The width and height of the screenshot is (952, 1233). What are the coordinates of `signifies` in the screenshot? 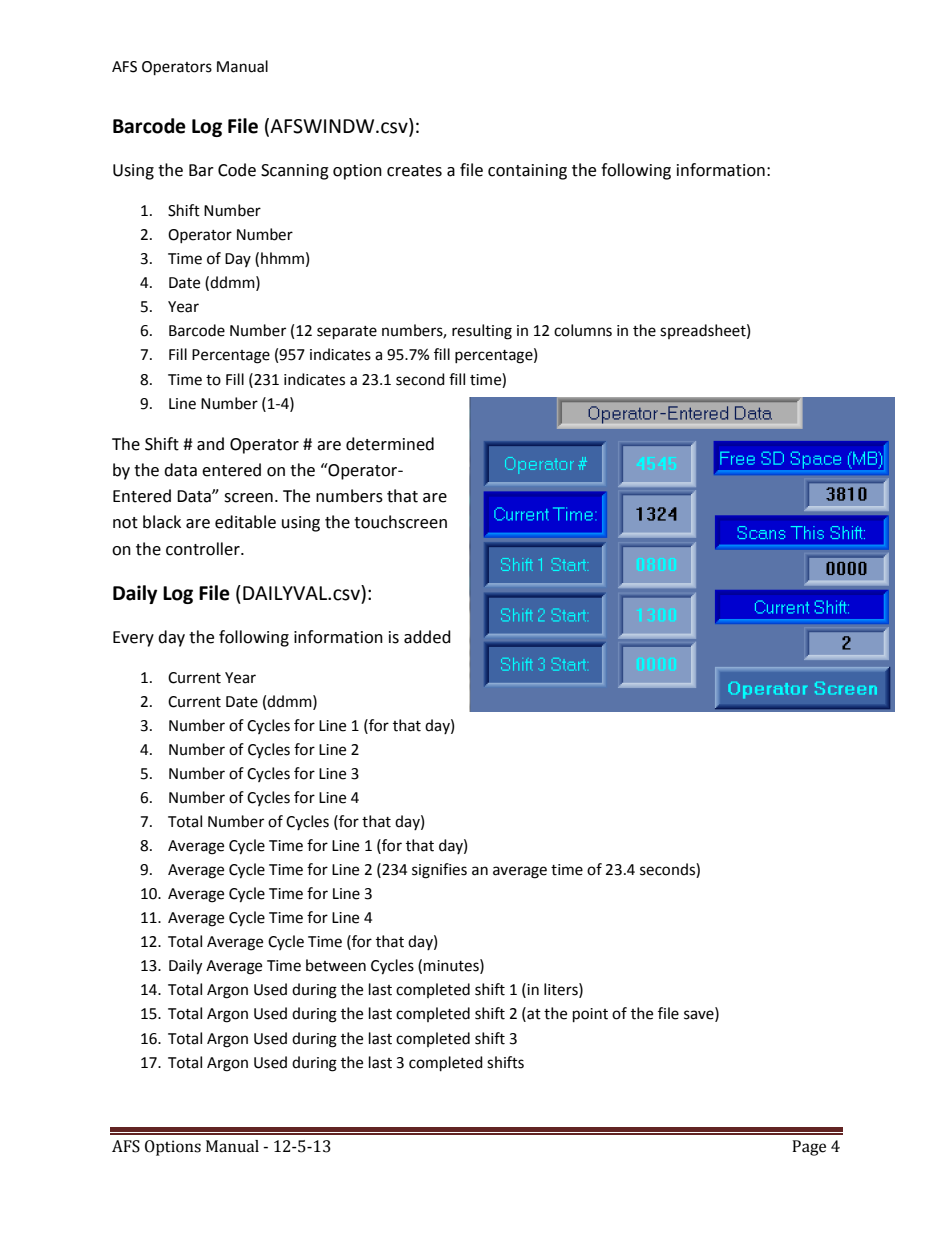 It's located at (439, 871).
